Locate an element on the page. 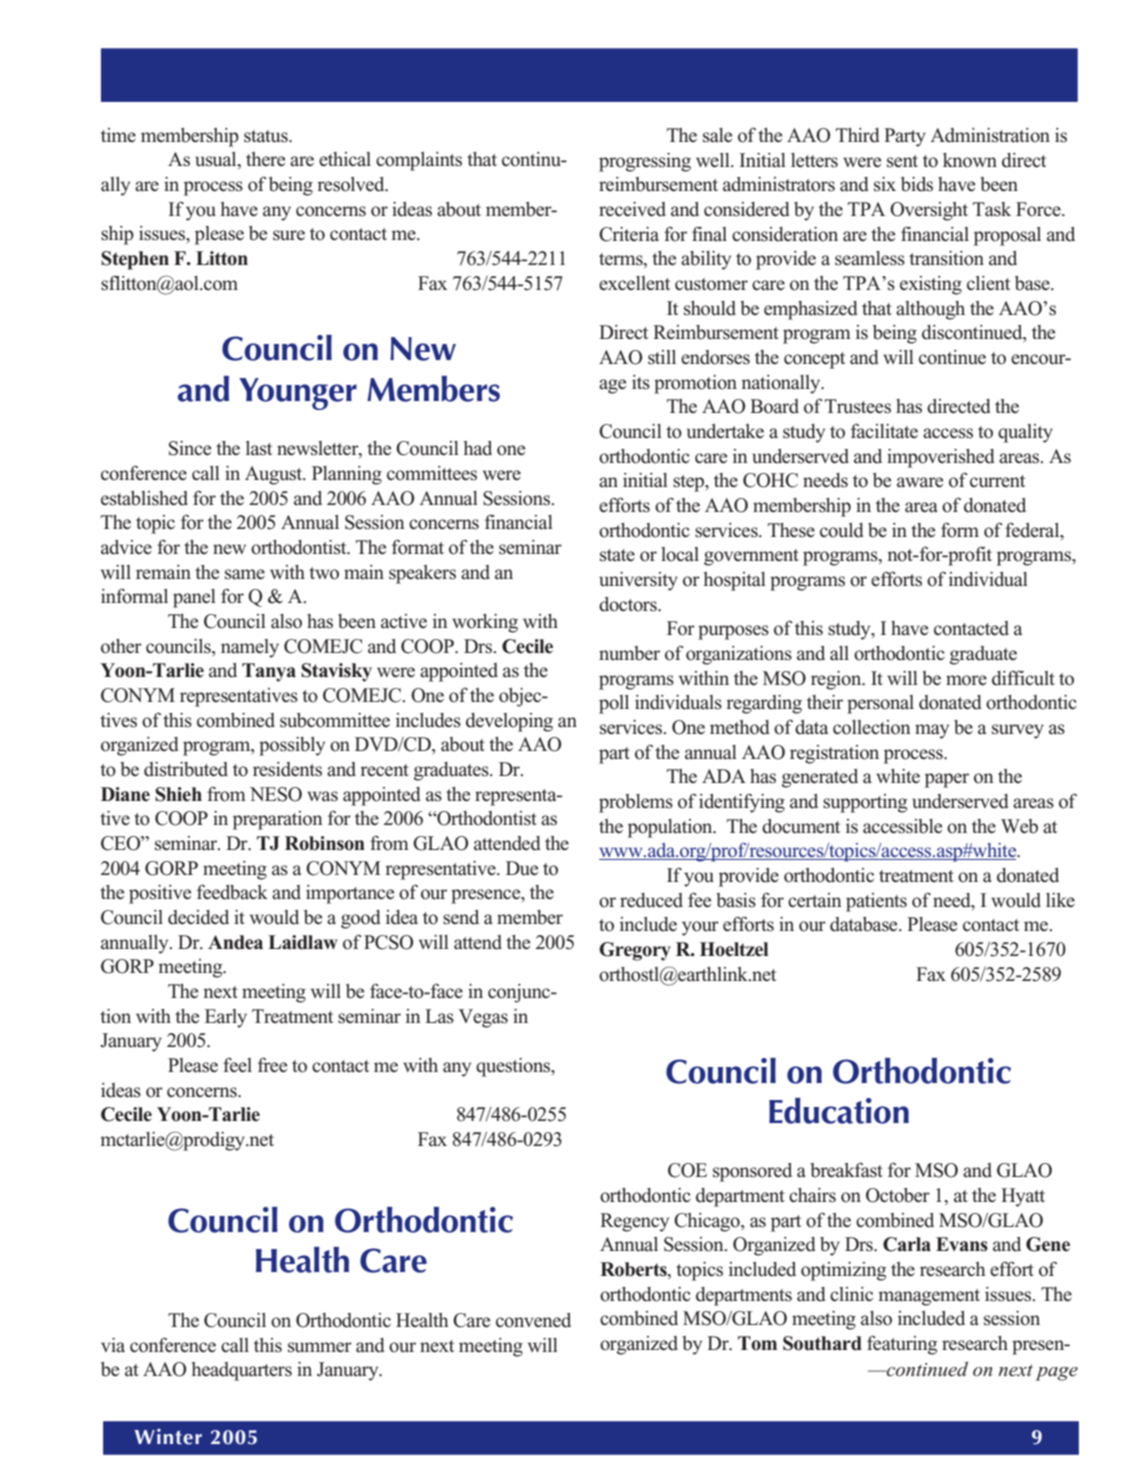  known is located at coordinates (970, 160).
